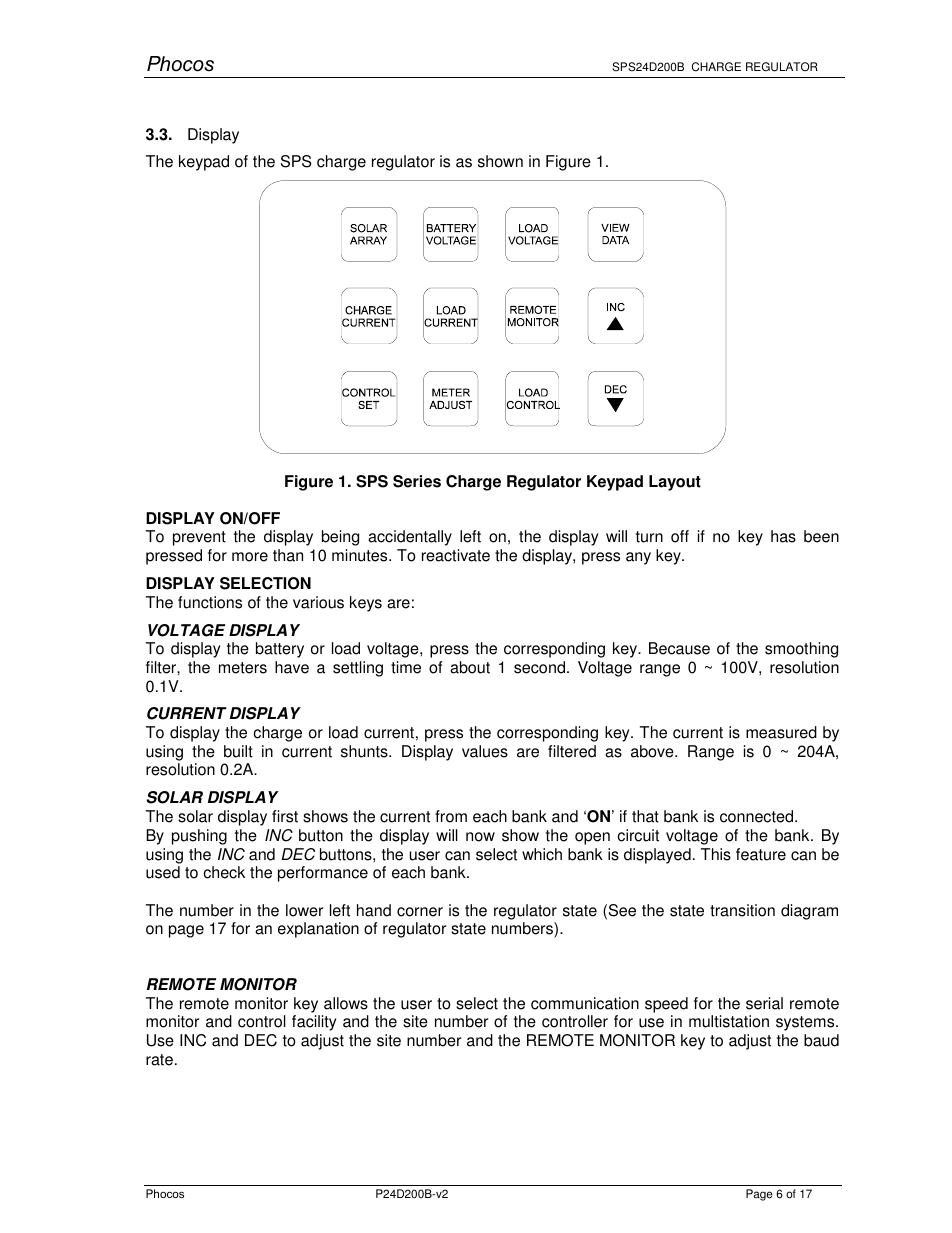  What do you see at coordinates (585, 1003) in the page?
I see `communication` at bounding box center [585, 1003].
